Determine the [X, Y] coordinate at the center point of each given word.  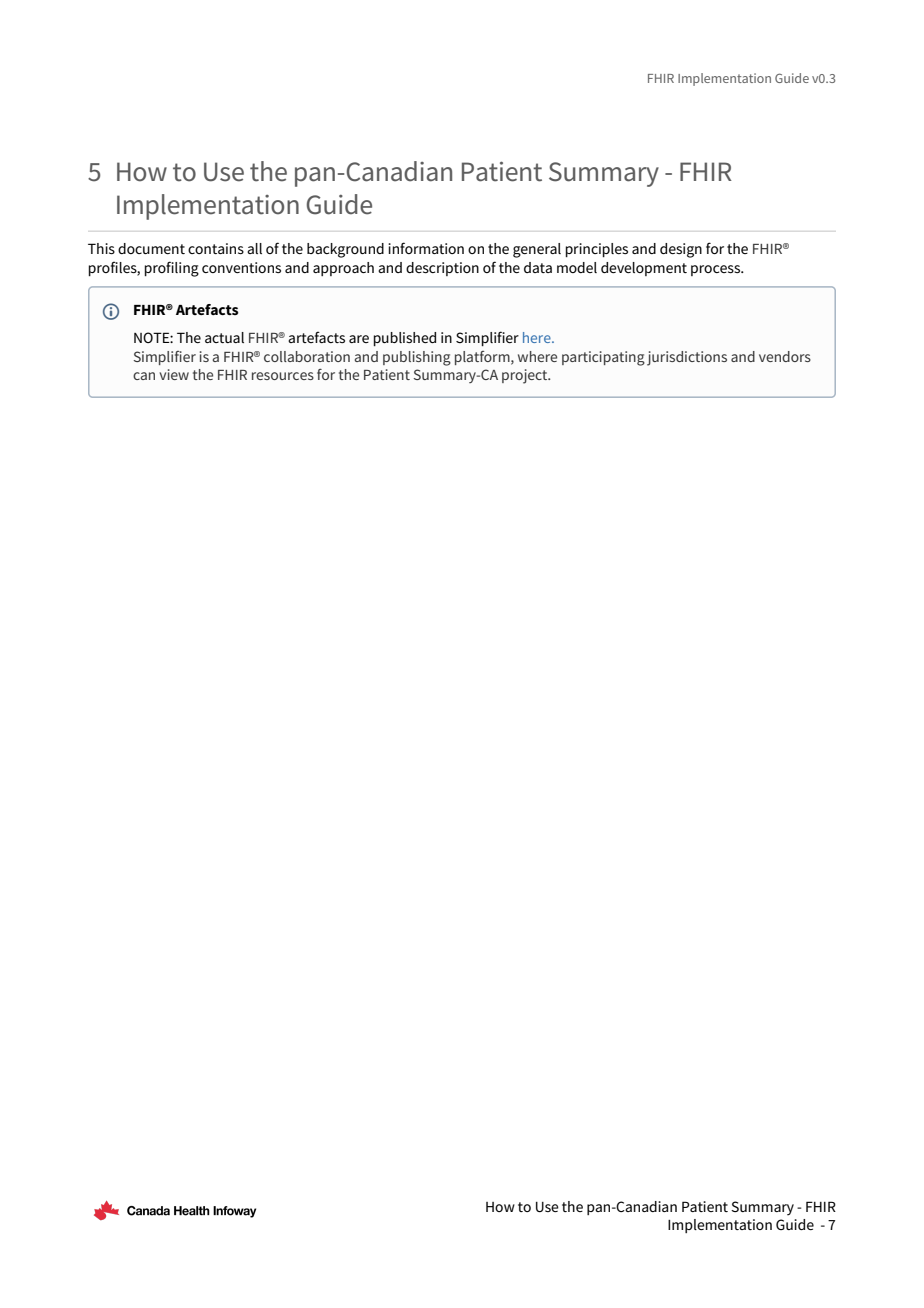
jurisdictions [687, 358]
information [426, 248]
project [526, 376]
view [174, 374]
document [151, 248]
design [681, 250]
